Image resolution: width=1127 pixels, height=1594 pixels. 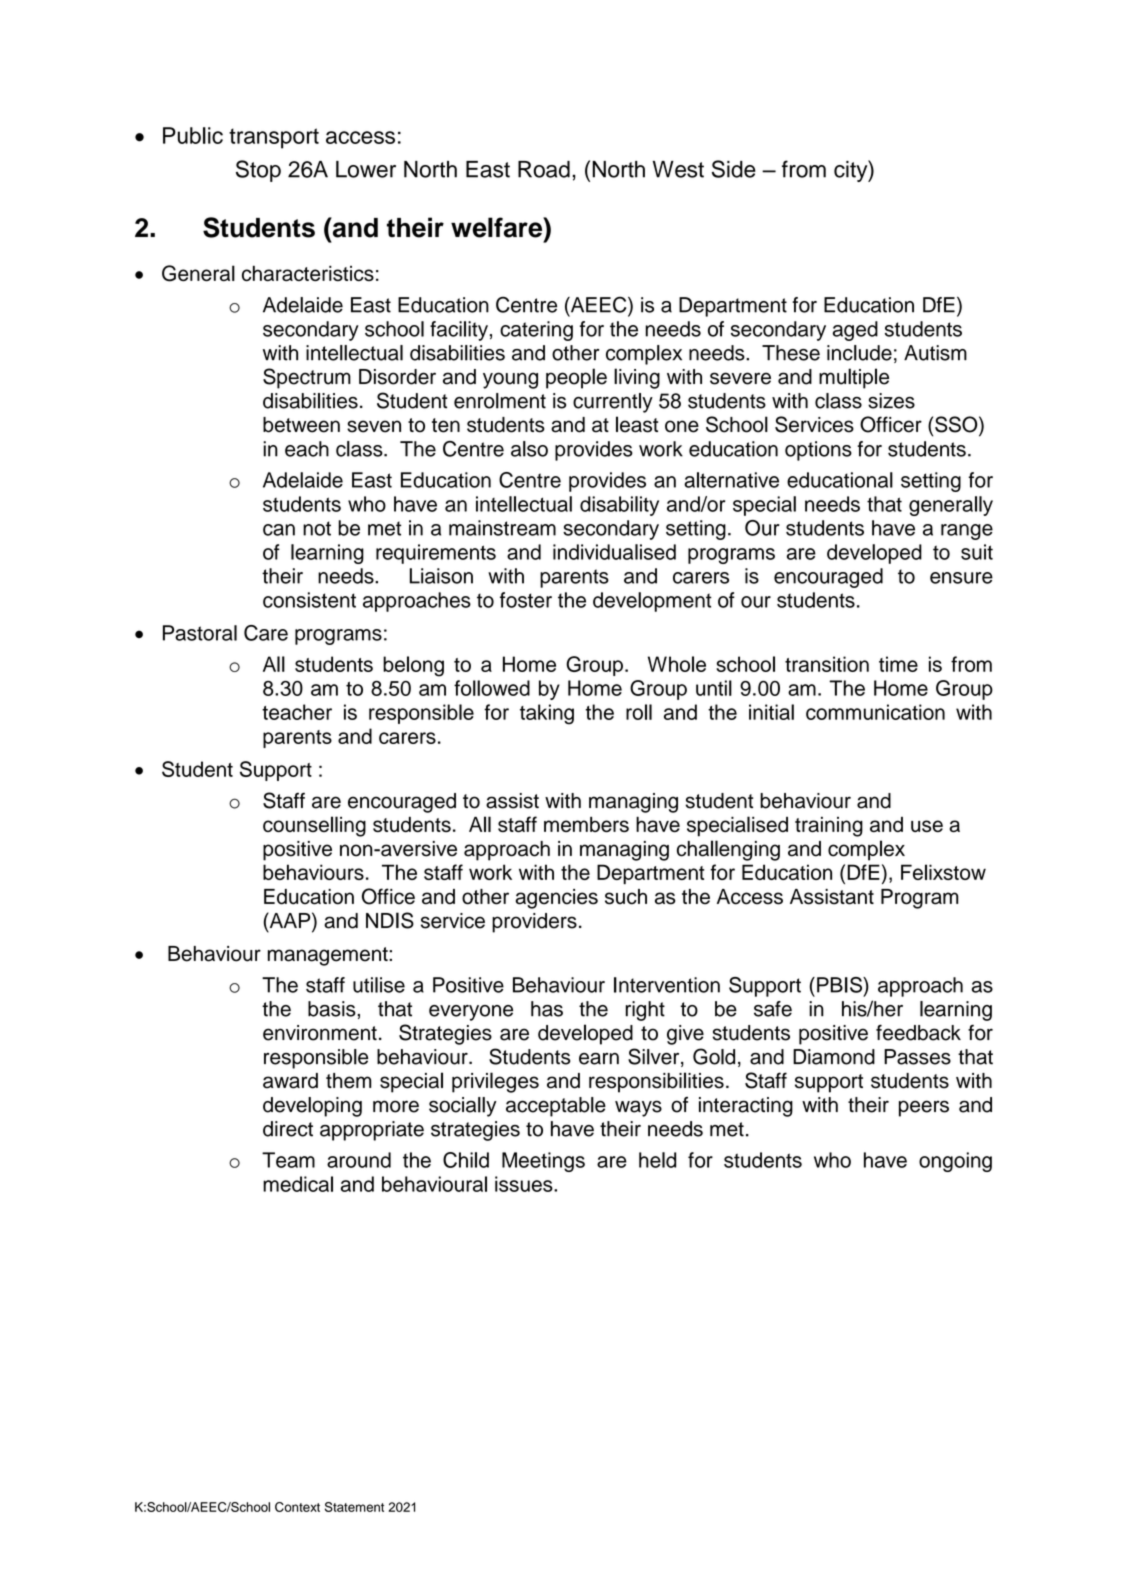 What do you see at coordinates (544, 169) in the image?
I see `Road` at bounding box center [544, 169].
